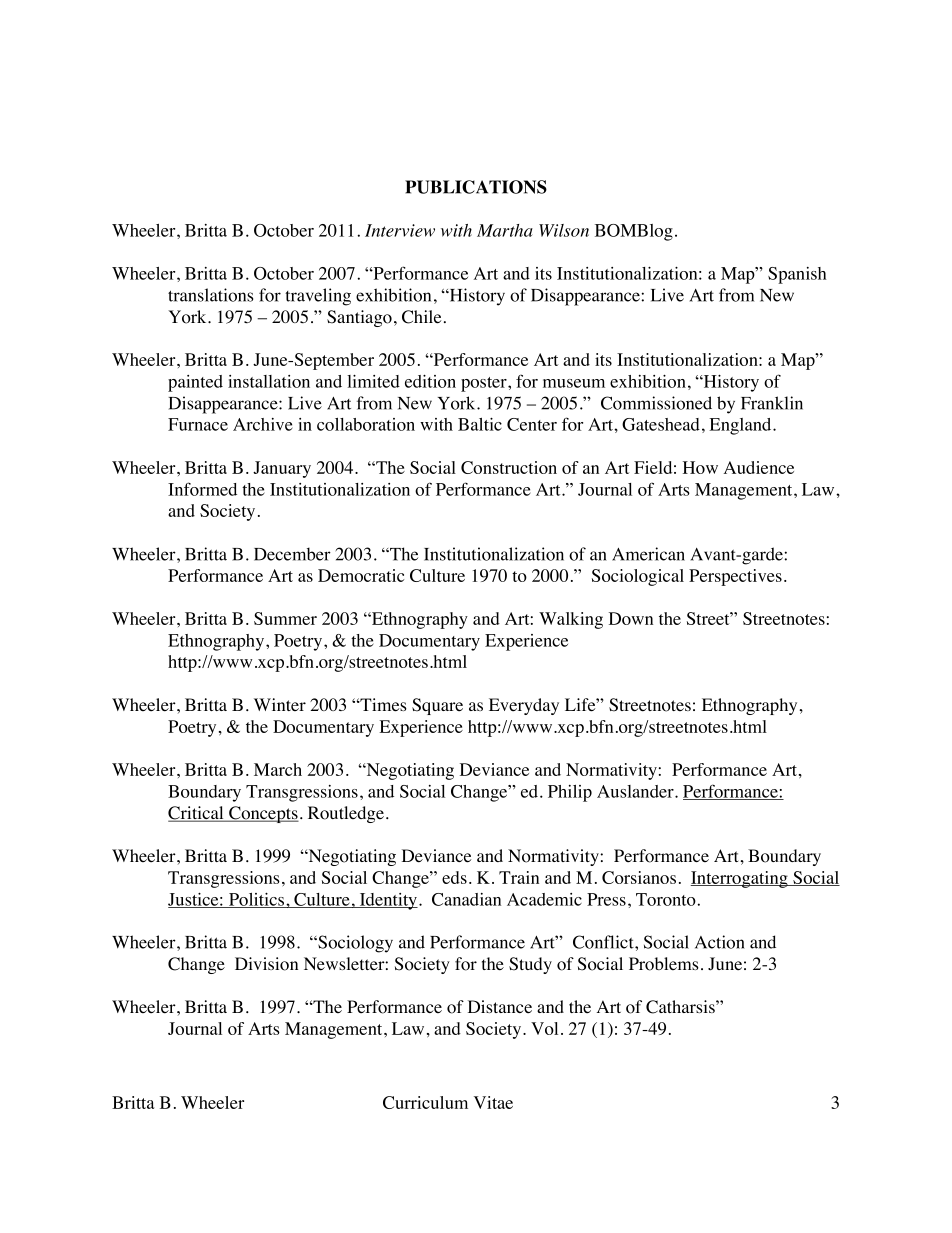 Image resolution: width=952 pixels, height=1233 pixels. Describe the element at coordinates (735, 577) in the page. I see `Perspectives` at that location.
